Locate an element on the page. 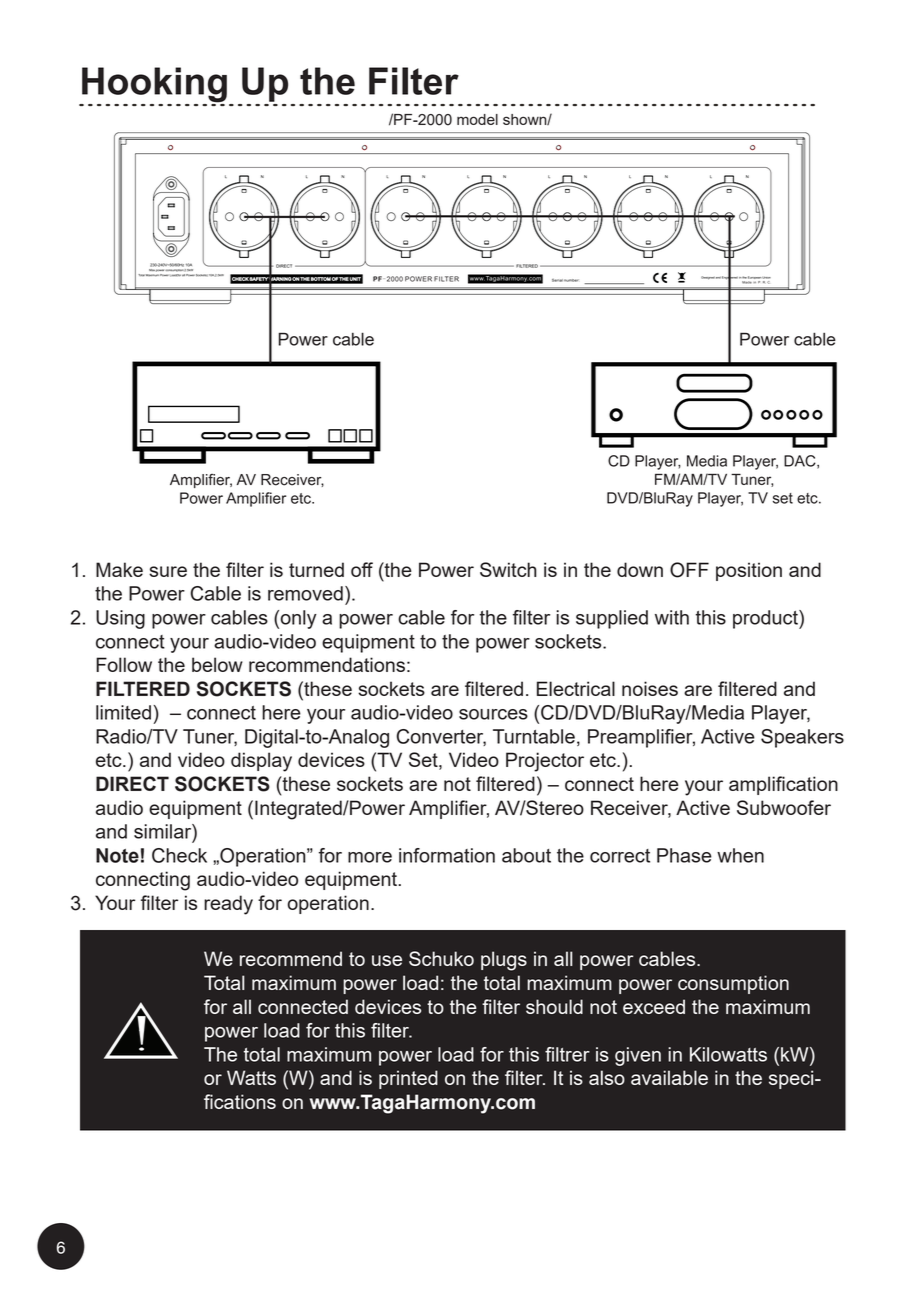 The image size is (924, 1311). Make is located at coordinates (119, 569).
